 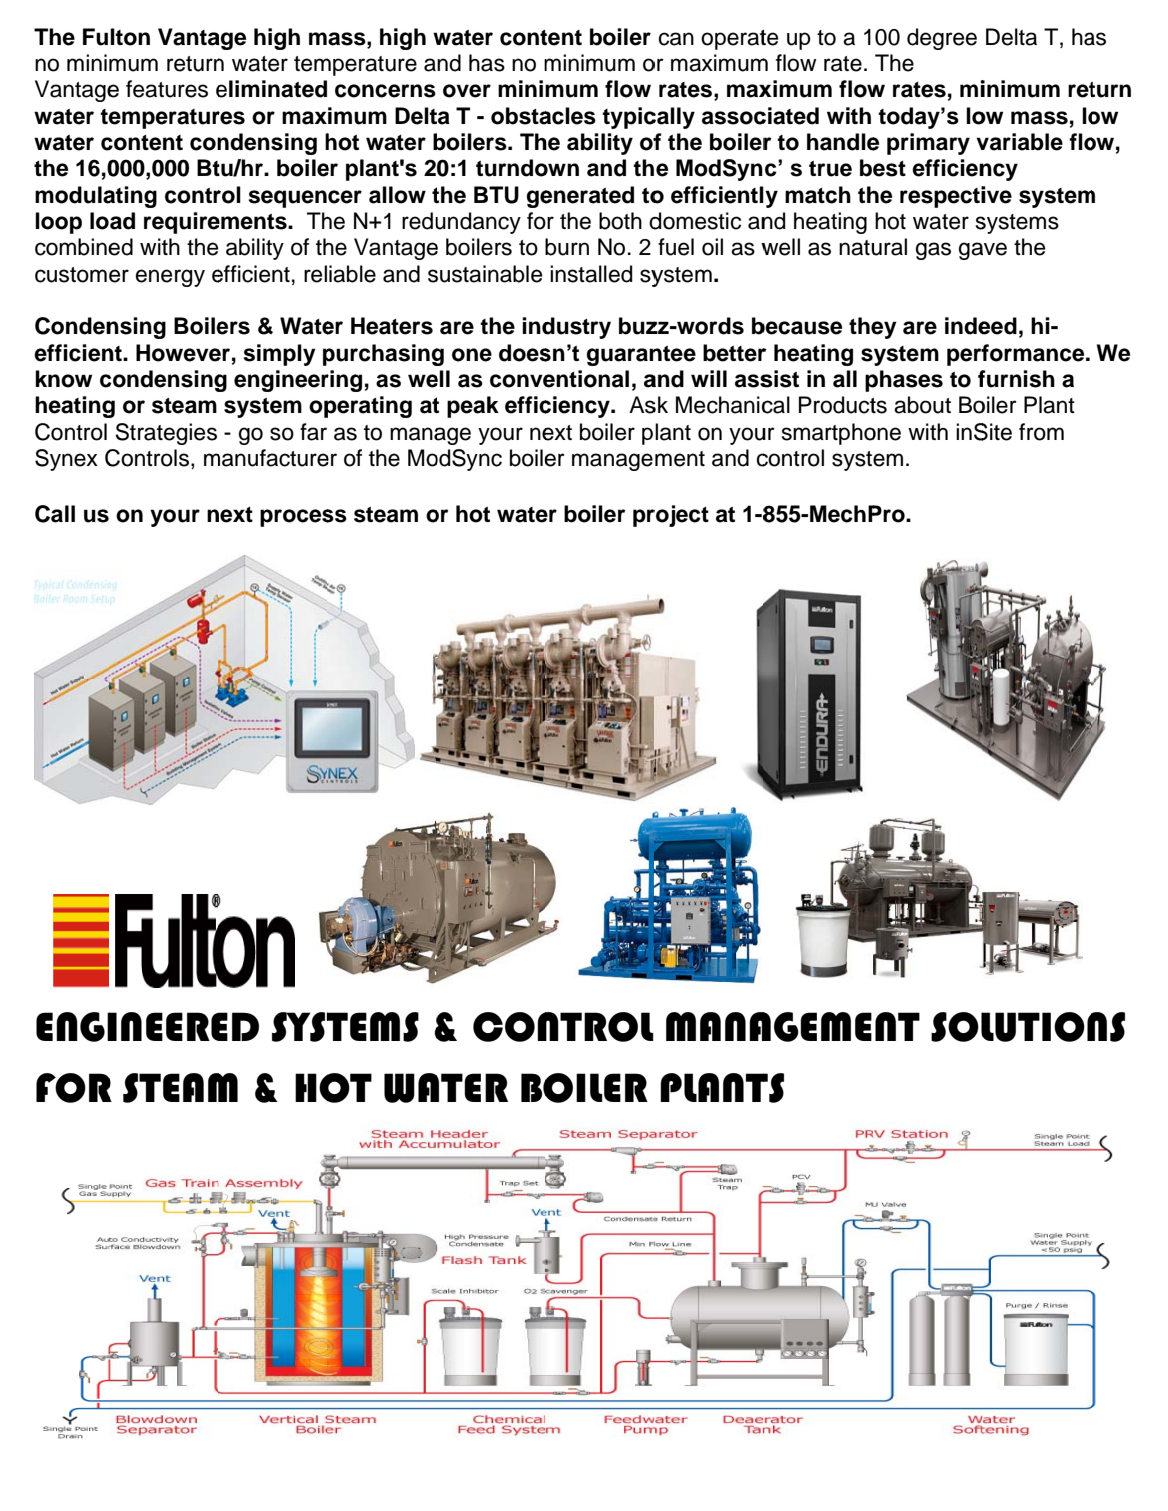 What do you see at coordinates (525, 353) in the screenshot?
I see `does` at bounding box center [525, 353].
